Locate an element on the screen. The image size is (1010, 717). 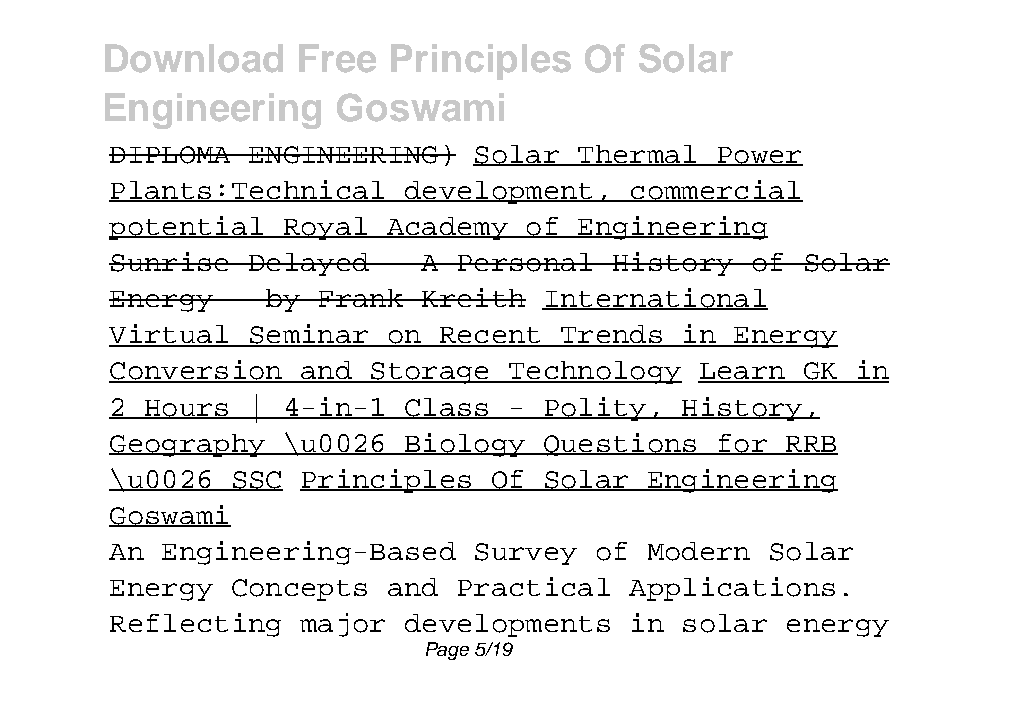
Reflecting is located at coordinates (195, 625).
